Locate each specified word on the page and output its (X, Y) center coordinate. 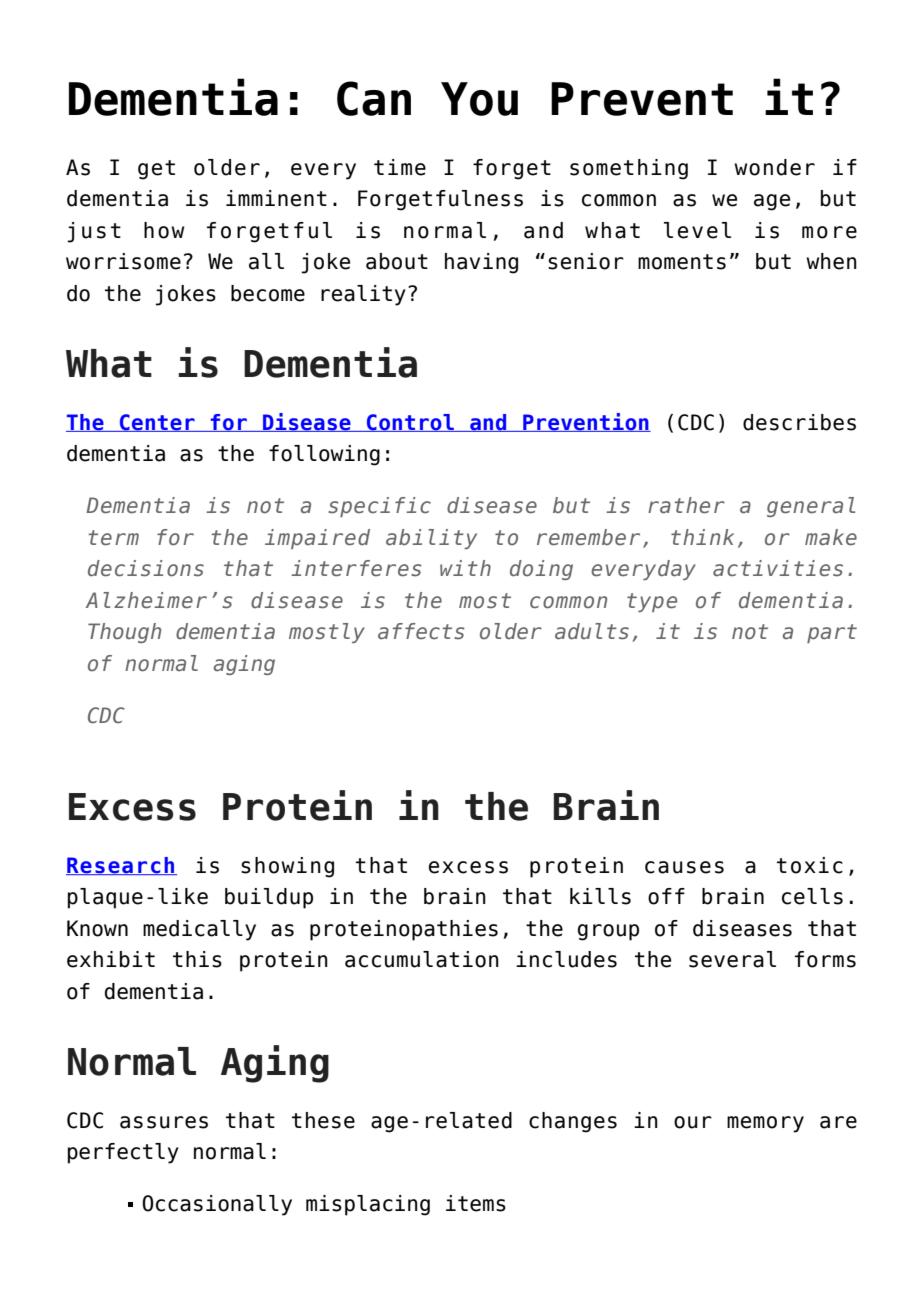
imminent (276, 198)
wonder (774, 167)
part (832, 633)
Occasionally (217, 1205)
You (479, 99)
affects (421, 631)
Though (124, 633)
